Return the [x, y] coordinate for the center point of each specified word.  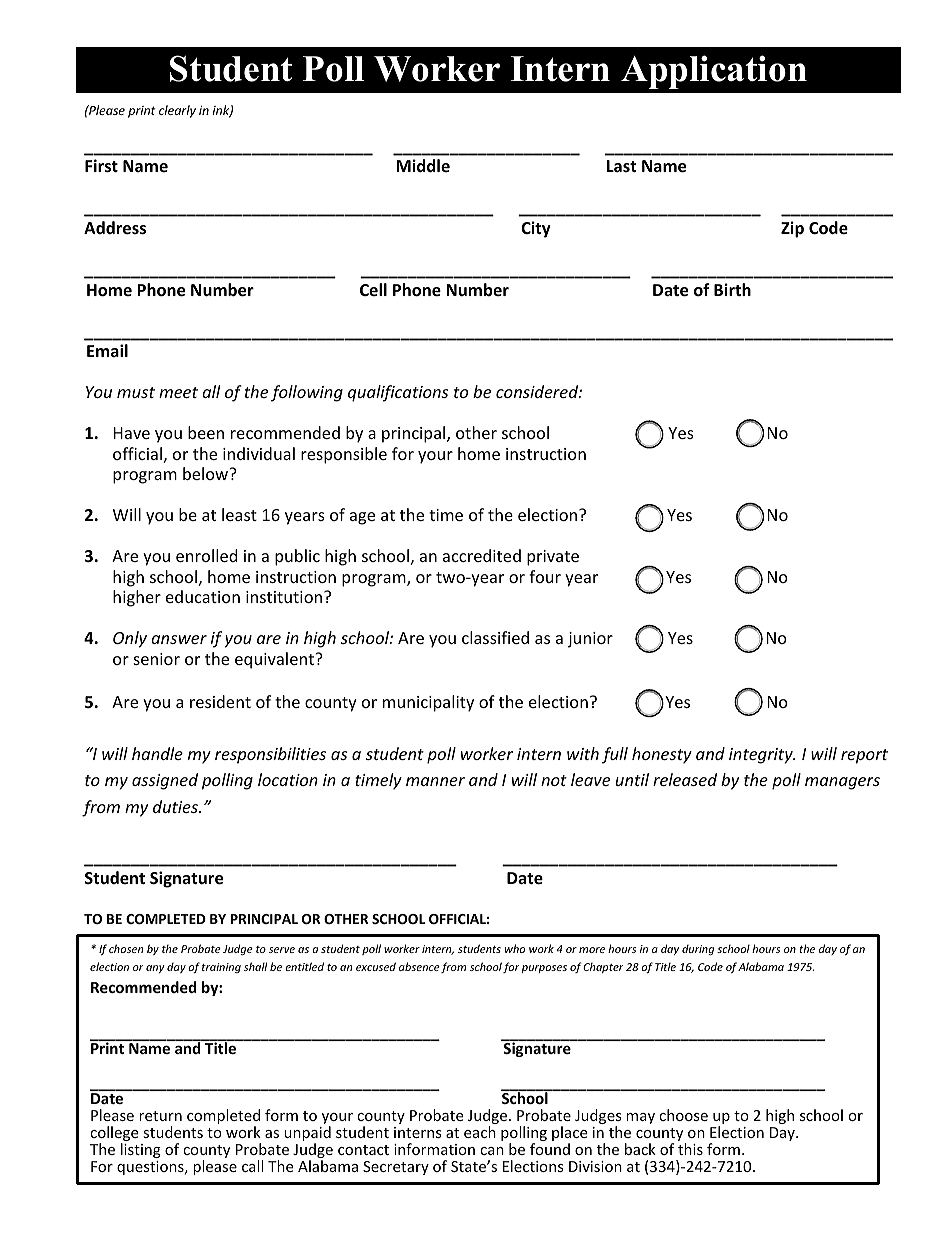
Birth [732, 289]
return [160, 1116]
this [690, 1149]
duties [176, 806]
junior [590, 640]
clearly [177, 111]
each [480, 1132]
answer [179, 639]
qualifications [398, 393]
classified [495, 637]
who [515, 948]
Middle [423, 165]
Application [714, 72]
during [698, 950]
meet [178, 392]
